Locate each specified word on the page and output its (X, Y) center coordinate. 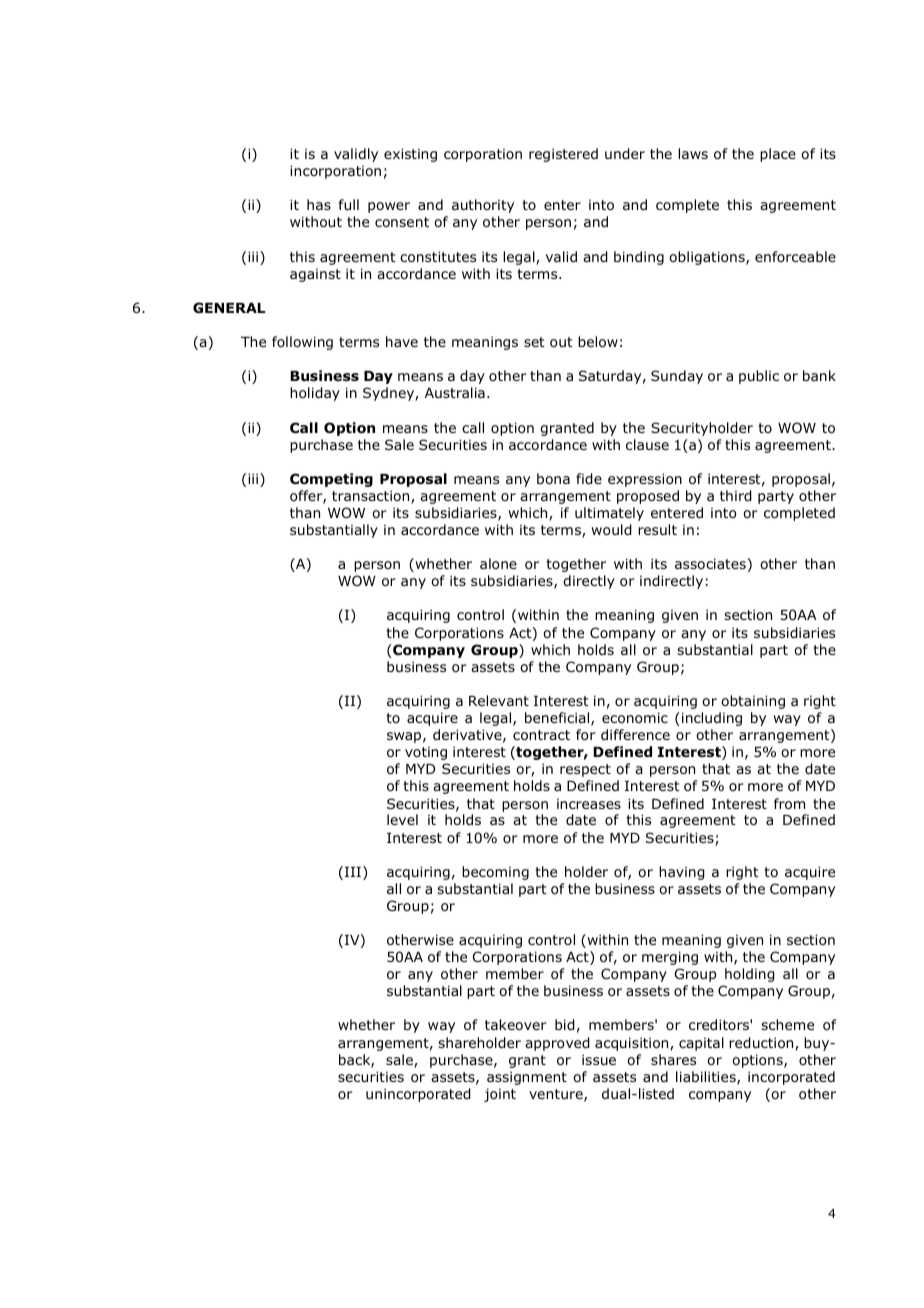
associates (710, 563)
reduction (762, 1044)
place (778, 155)
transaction (372, 497)
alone (498, 563)
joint (500, 1095)
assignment (527, 1078)
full (349, 204)
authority (483, 206)
